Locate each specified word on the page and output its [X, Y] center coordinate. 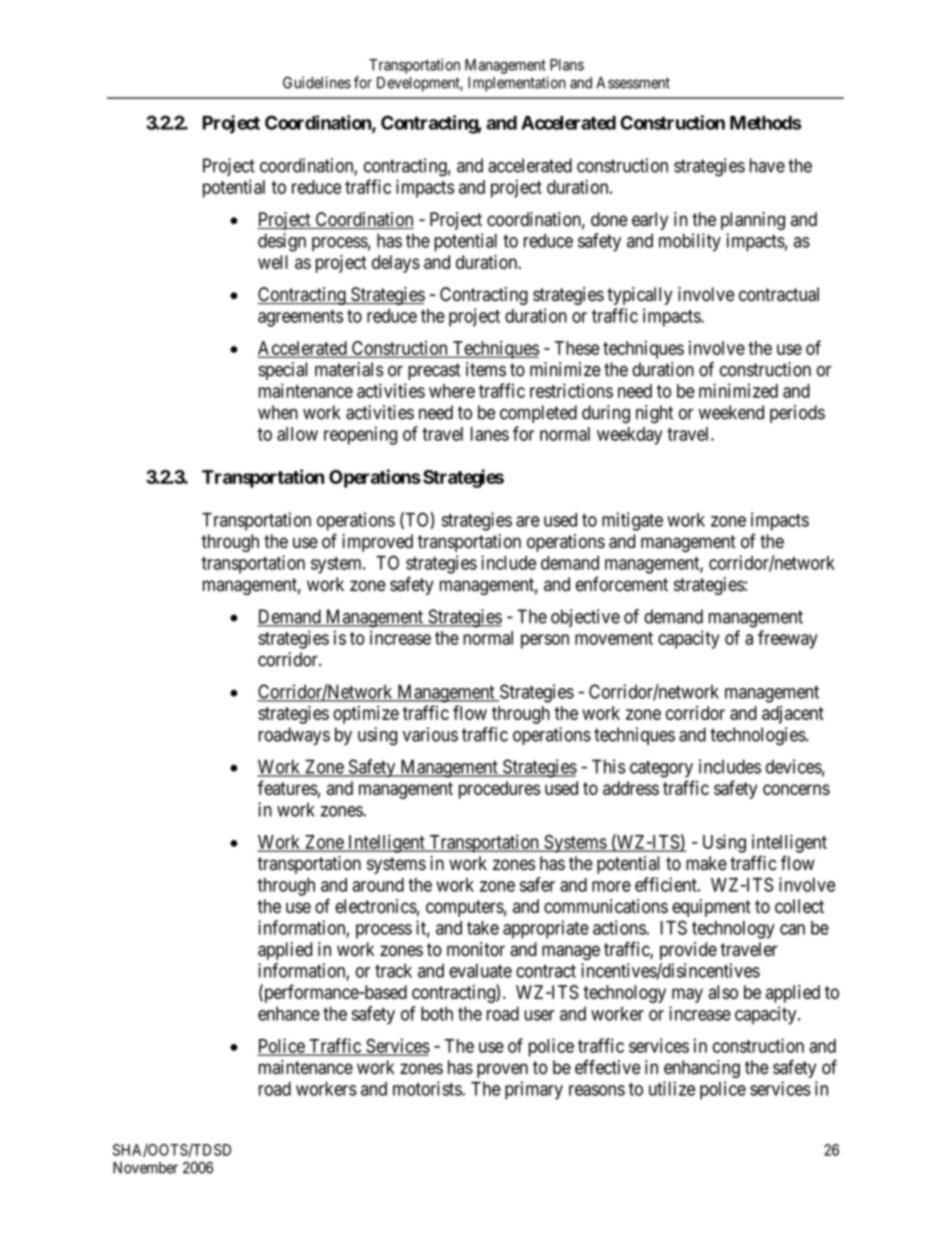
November [145, 1168]
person [545, 641]
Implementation [517, 84]
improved [377, 543]
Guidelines [317, 82]
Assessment [633, 83]
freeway [788, 639]
